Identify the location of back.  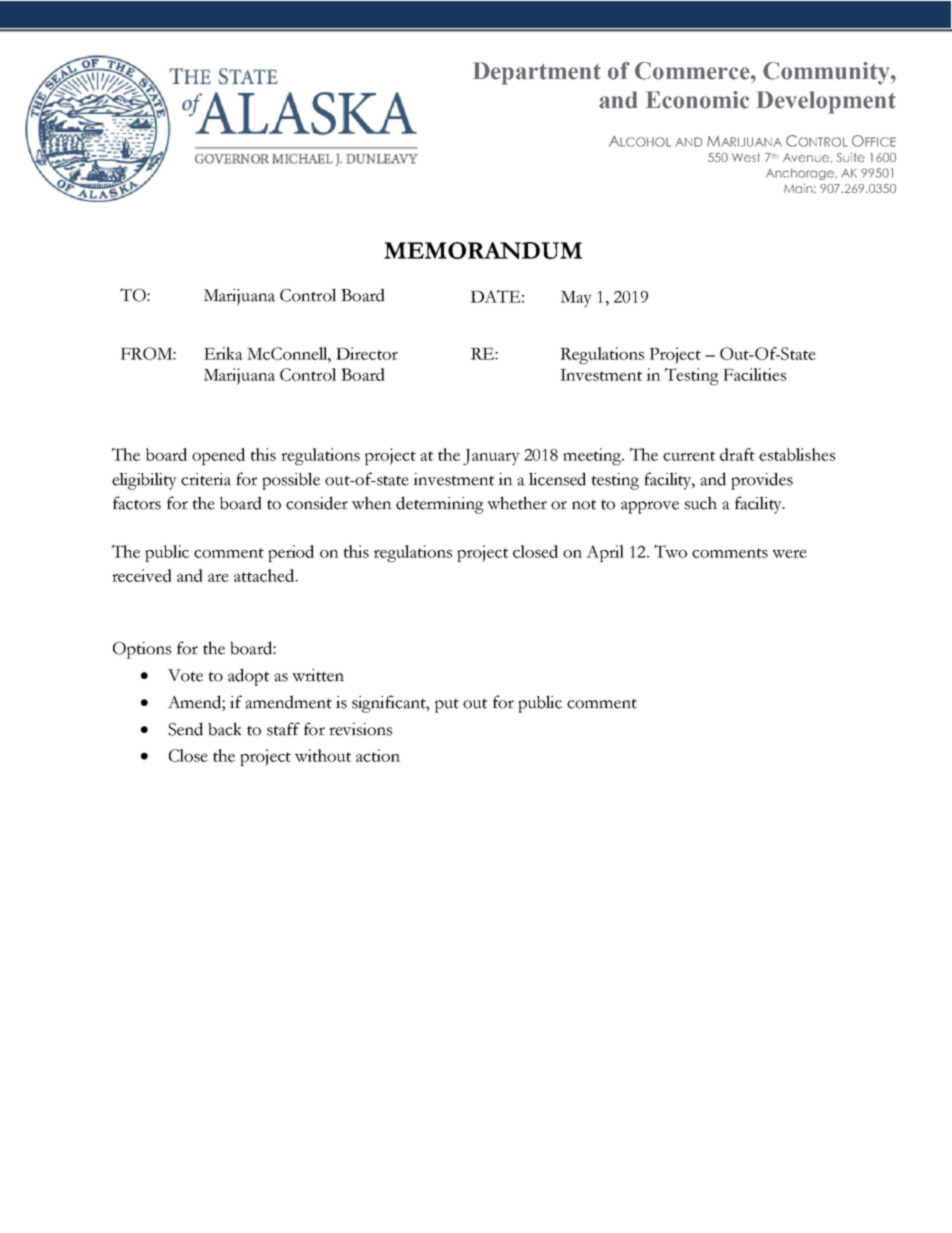
(225, 729).
